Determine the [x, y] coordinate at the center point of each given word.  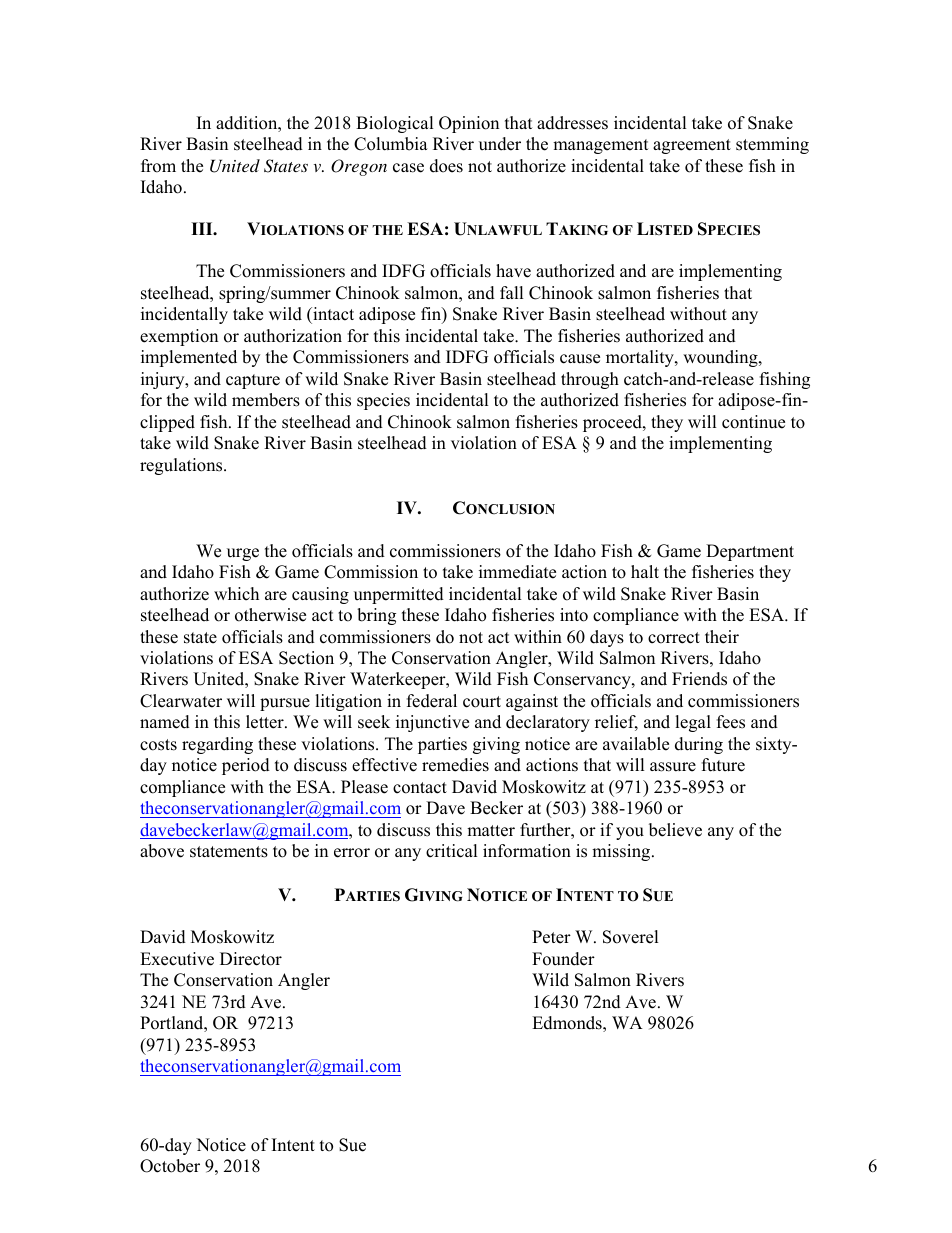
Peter [551, 937]
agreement [692, 146]
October [170, 1166]
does [446, 166]
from [158, 166]
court [482, 702]
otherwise [270, 615]
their [722, 637]
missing [622, 852]
